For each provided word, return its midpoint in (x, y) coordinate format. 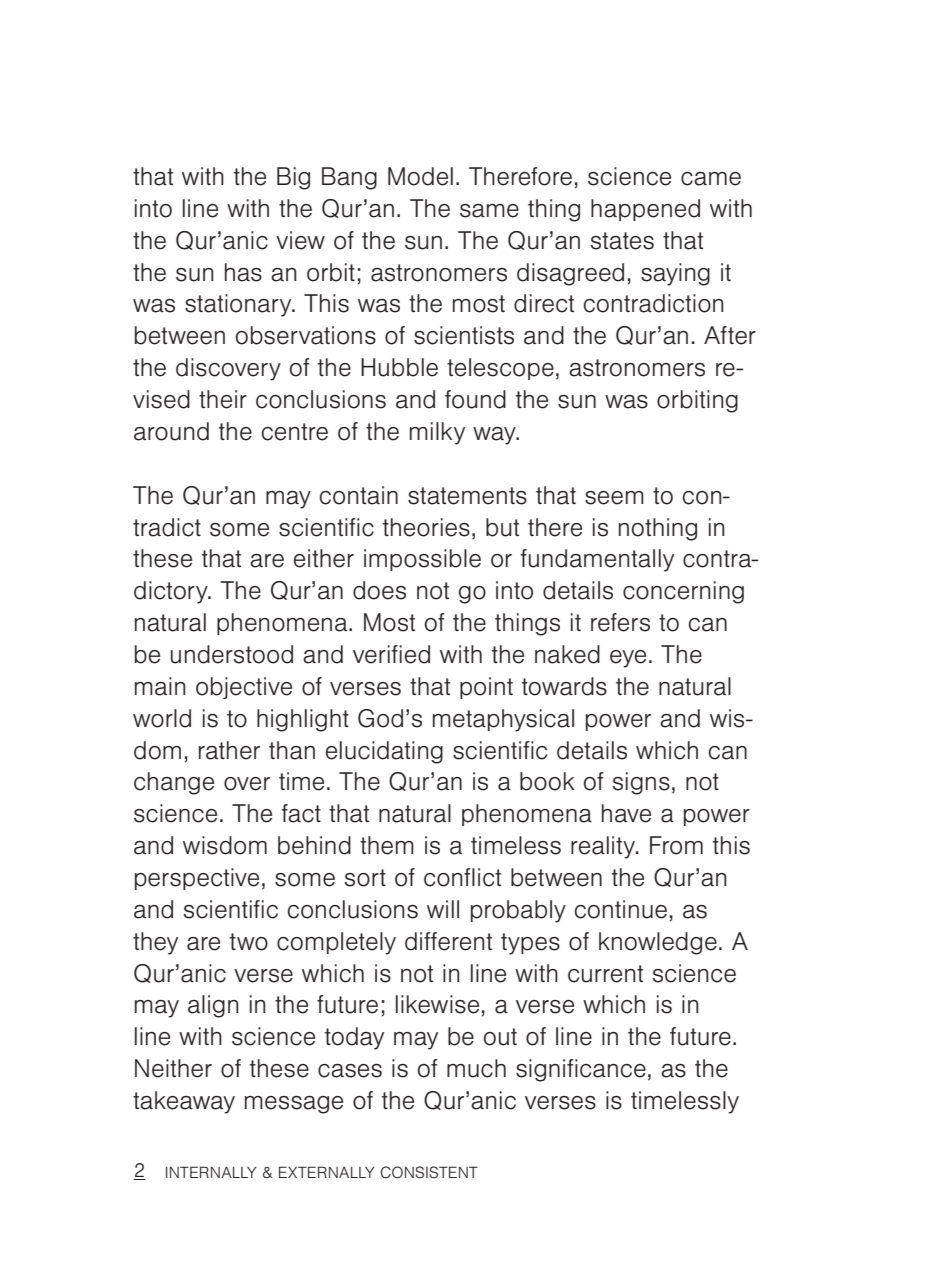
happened (645, 210)
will (443, 909)
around (171, 431)
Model (420, 176)
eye (628, 659)
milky (437, 433)
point (486, 688)
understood (232, 654)
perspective (197, 879)
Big (293, 178)
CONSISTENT (429, 1172)
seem (614, 498)
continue (621, 909)
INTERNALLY (211, 1172)
